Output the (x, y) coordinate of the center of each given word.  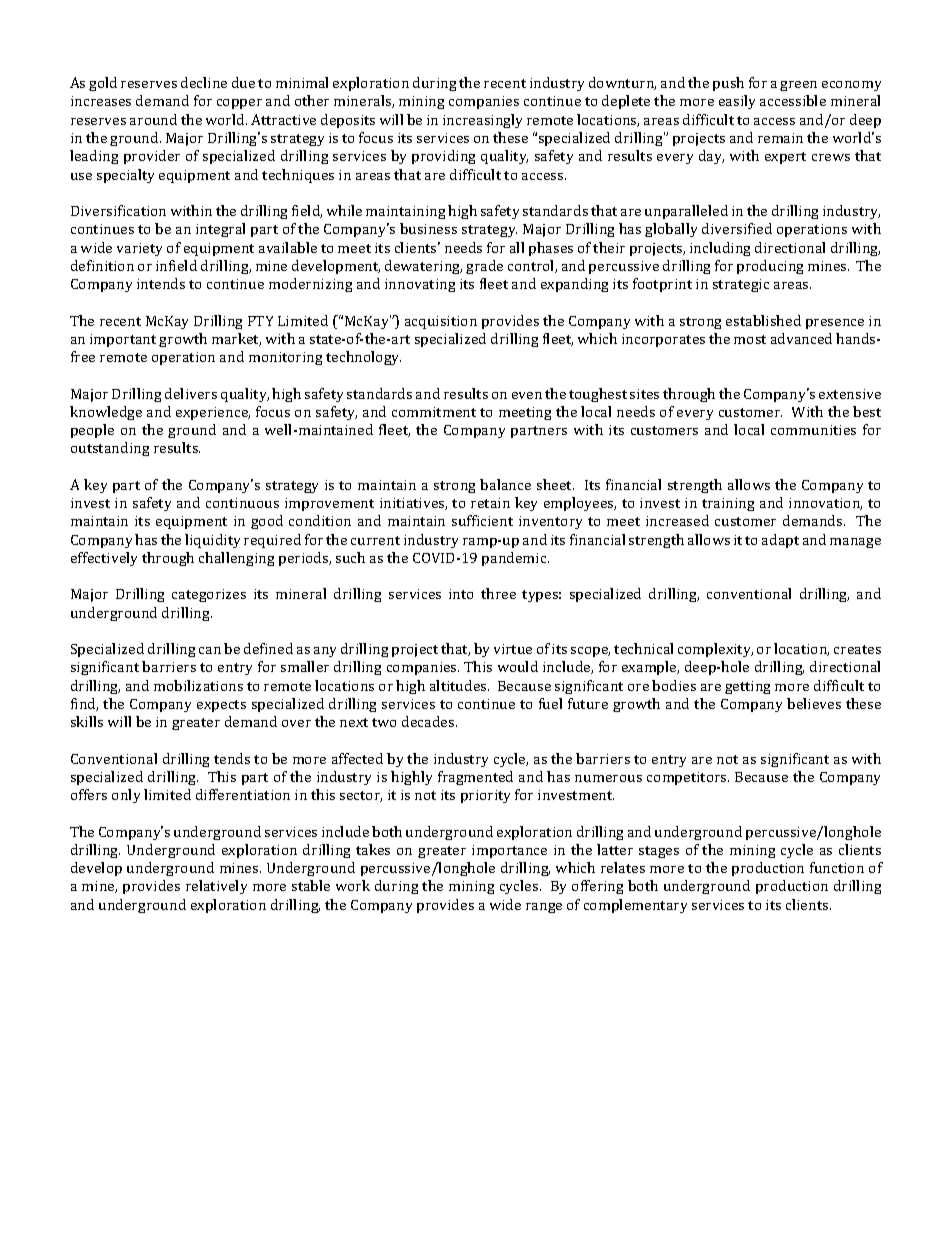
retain (490, 503)
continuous (242, 503)
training (728, 504)
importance (509, 851)
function (837, 867)
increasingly (482, 121)
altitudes (459, 685)
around (153, 119)
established (763, 320)
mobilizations (198, 685)
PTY (260, 321)
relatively (216, 887)
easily (737, 102)
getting (747, 687)
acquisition (441, 322)
